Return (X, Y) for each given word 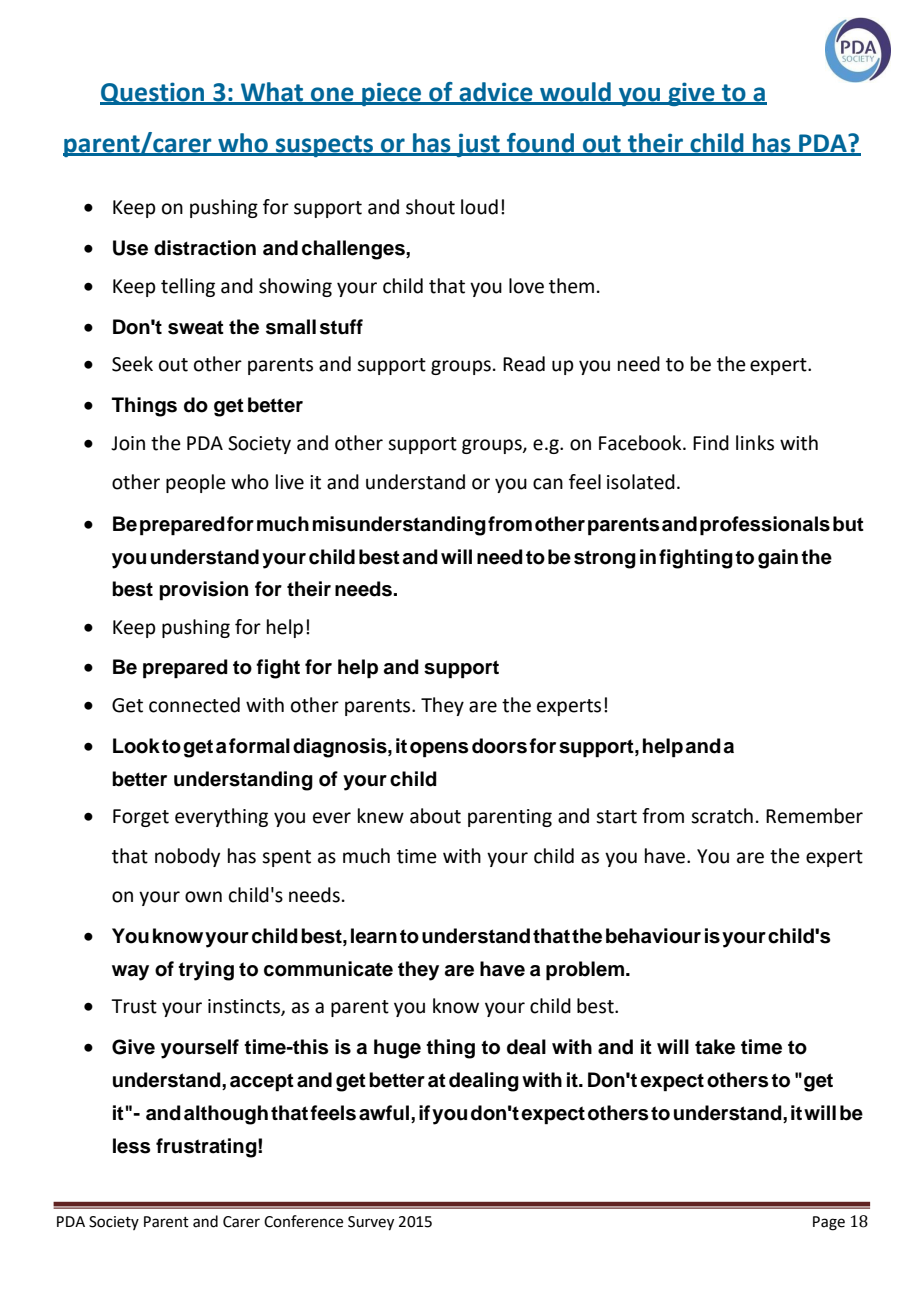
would (575, 93)
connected (194, 705)
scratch (722, 816)
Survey (371, 1223)
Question (153, 93)
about (435, 816)
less (131, 1146)
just (478, 145)
